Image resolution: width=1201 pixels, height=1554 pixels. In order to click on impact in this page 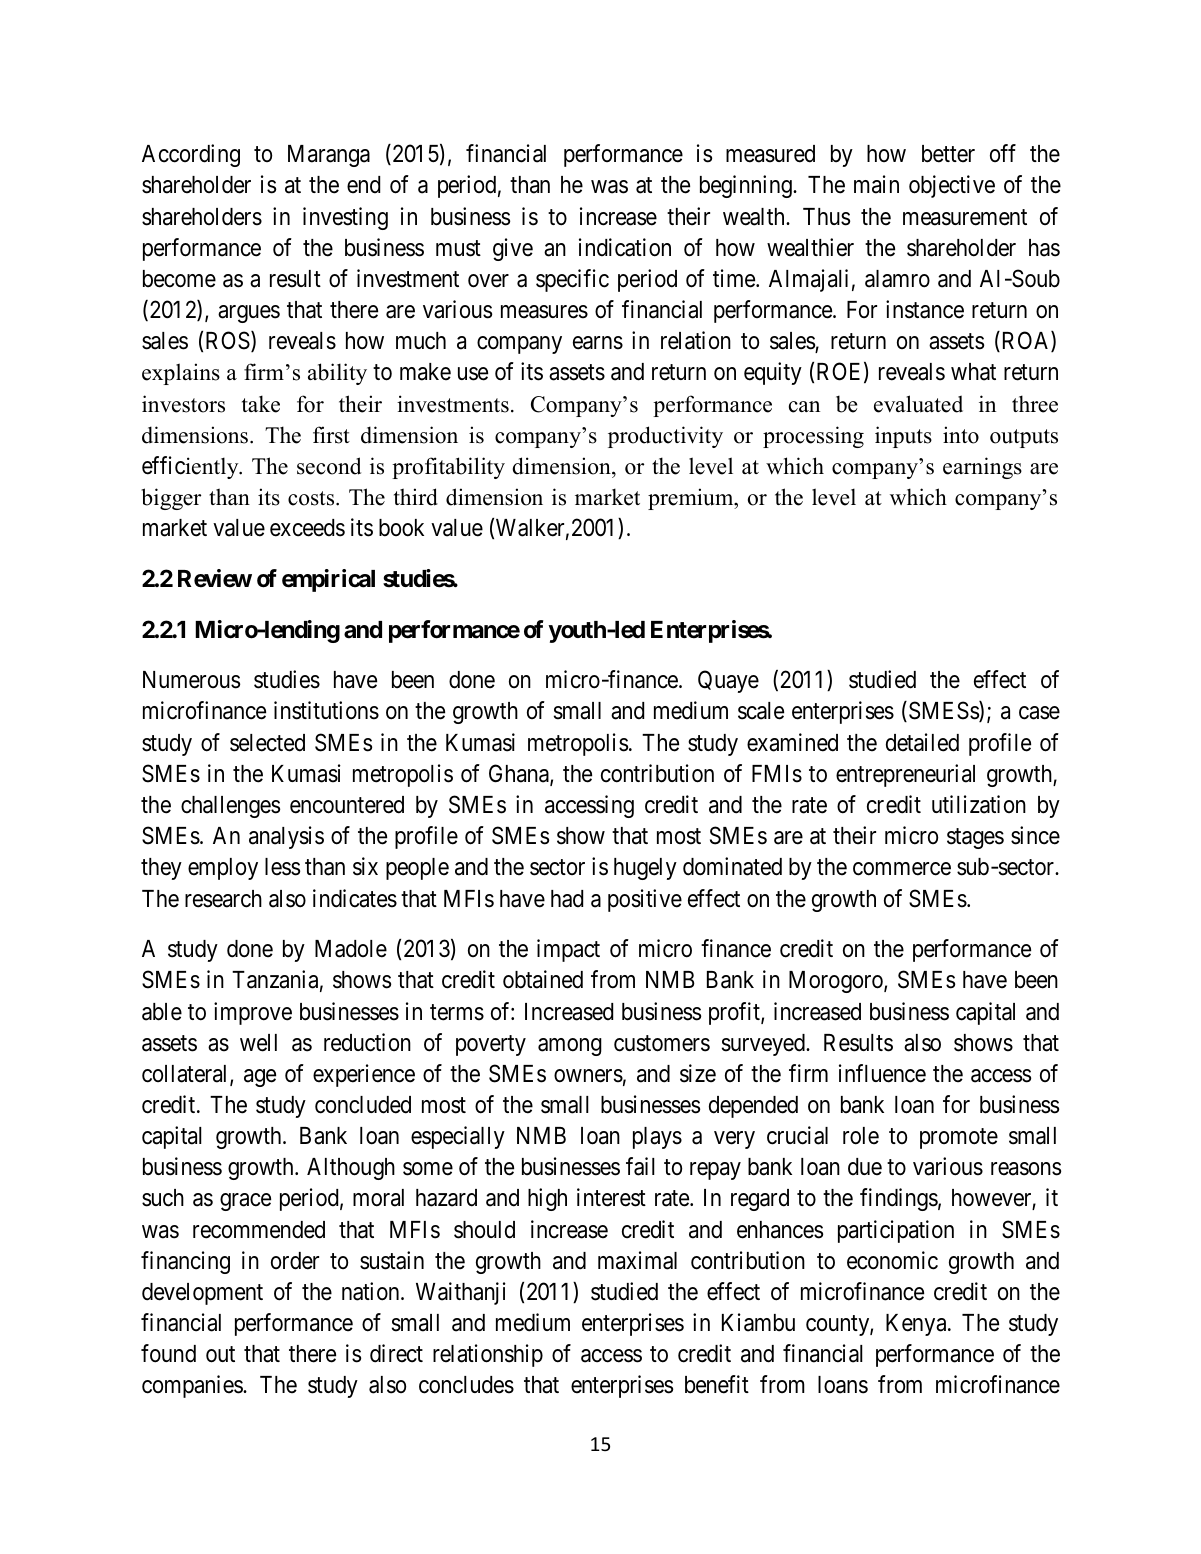, I will do `click(568, 950)`.
